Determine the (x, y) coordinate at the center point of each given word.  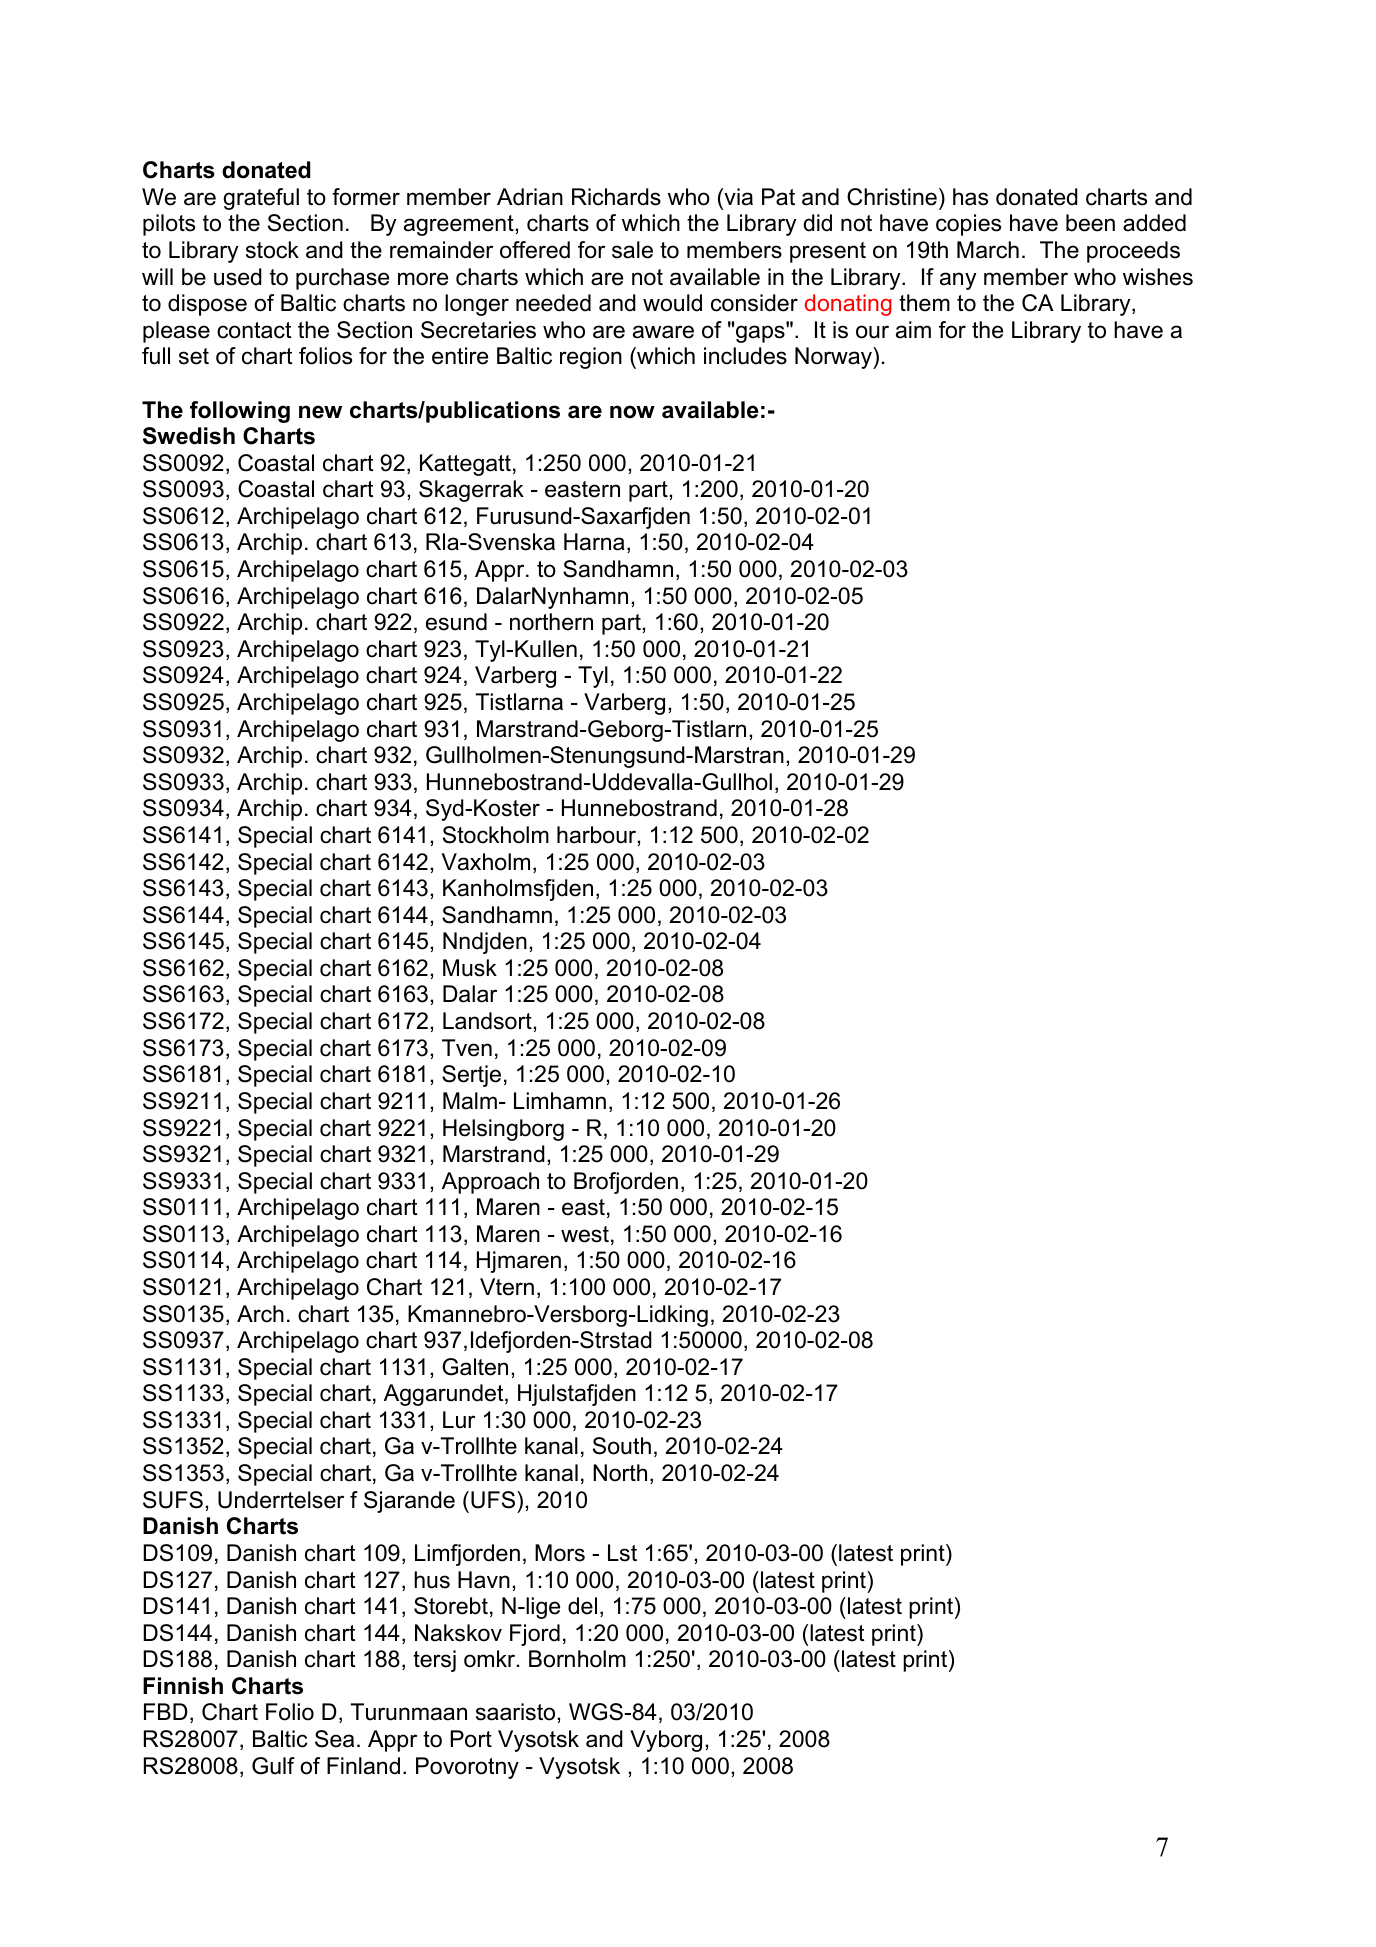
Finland (363, 1766)
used (238, 277)
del (582, 1606)
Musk (470, 968)
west (585, 1234)
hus (432, 1580)
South (622, 1446)
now (632, 412)
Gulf (273, 1766)
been (1090, 223)
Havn (484, 1580)
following (240, 412)
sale (632, 250)
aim (913, 330)
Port (471, 1739)
